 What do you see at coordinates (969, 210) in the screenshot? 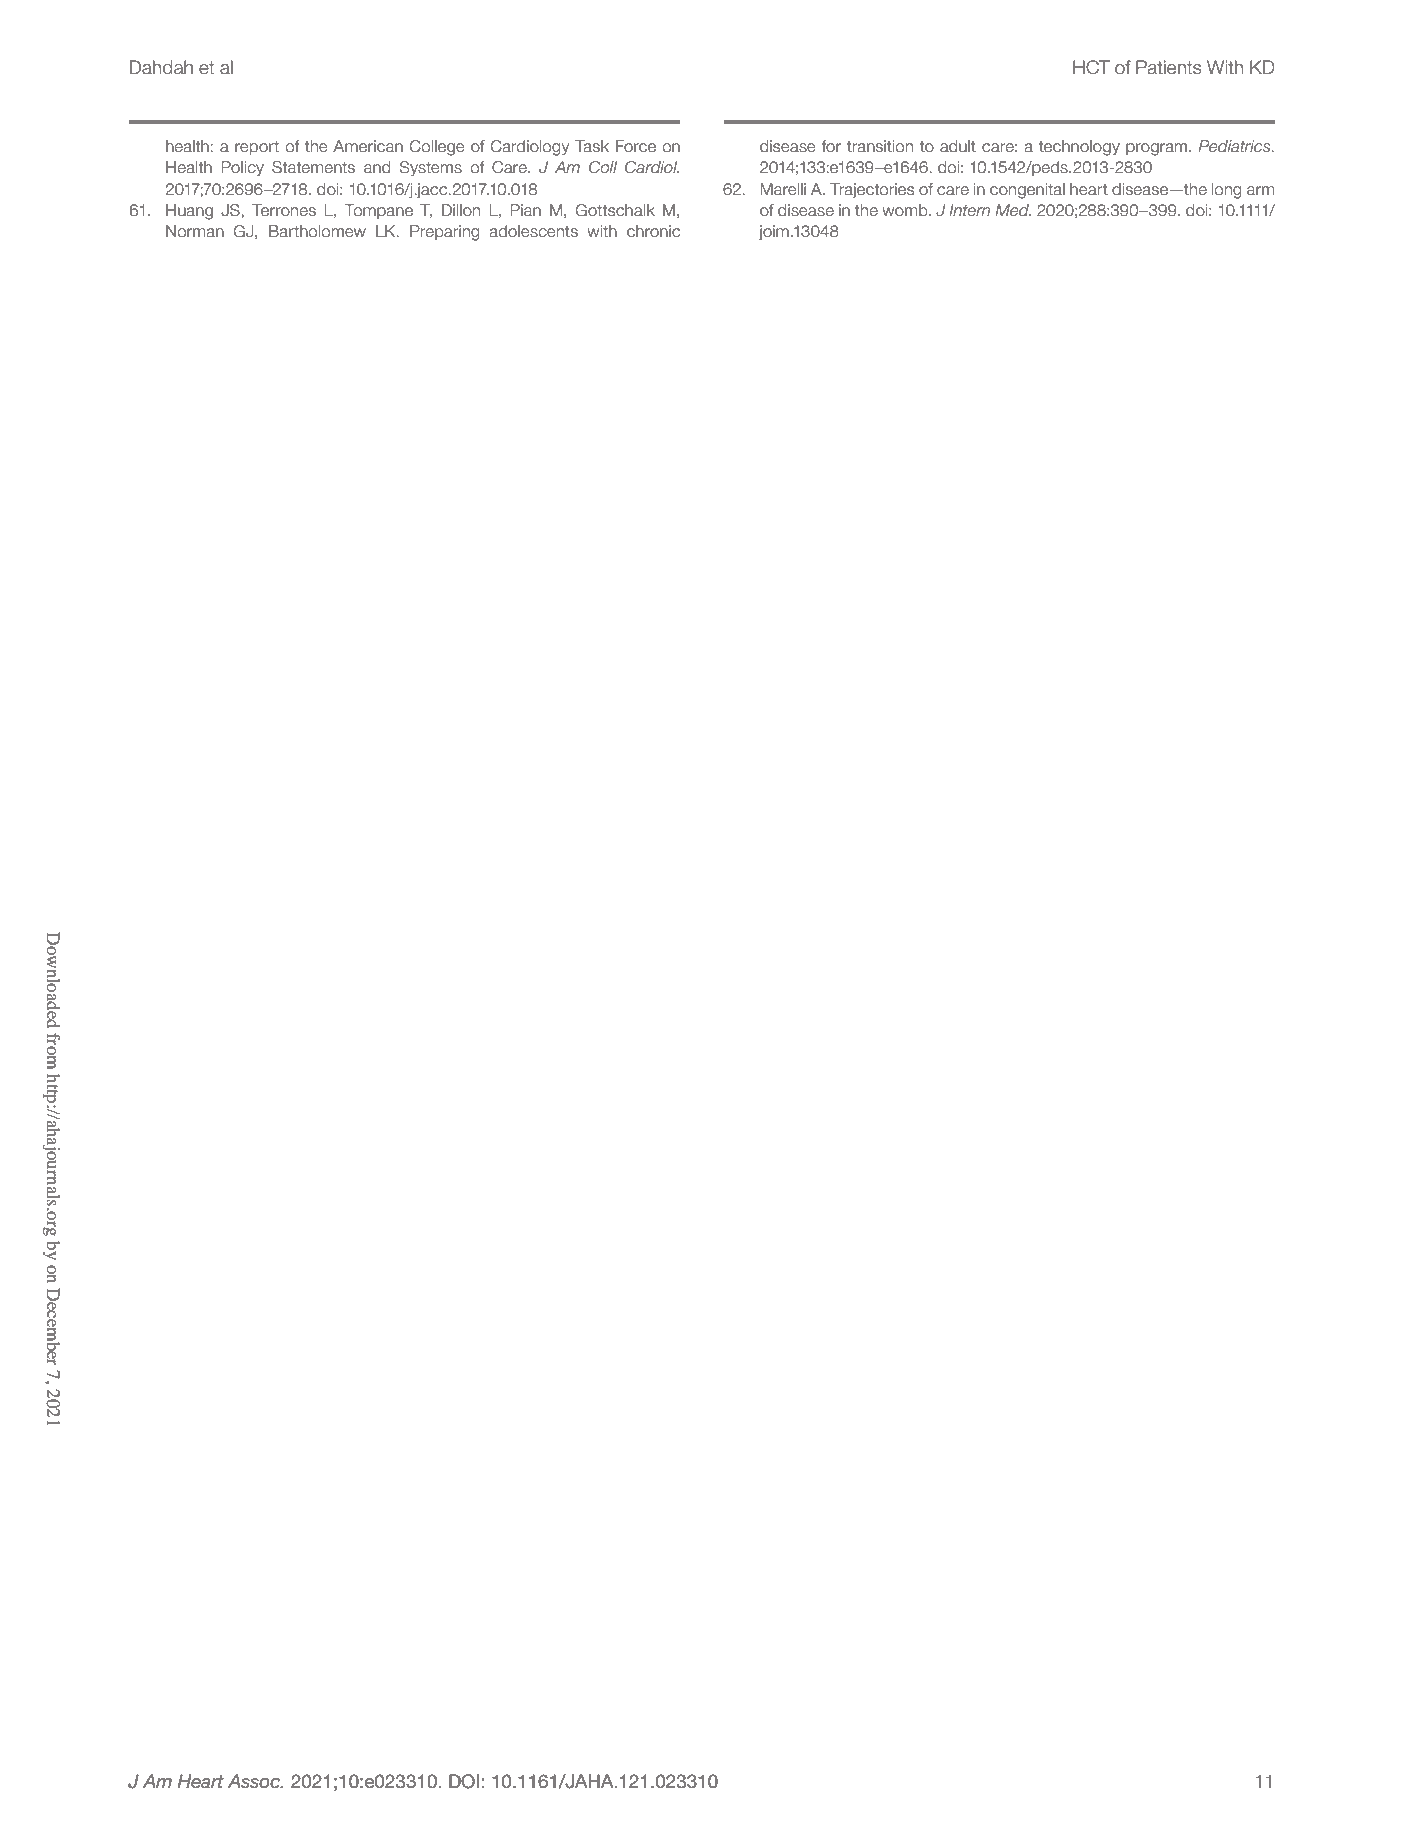
I see `Intern` at bounding box center [969, 210].
